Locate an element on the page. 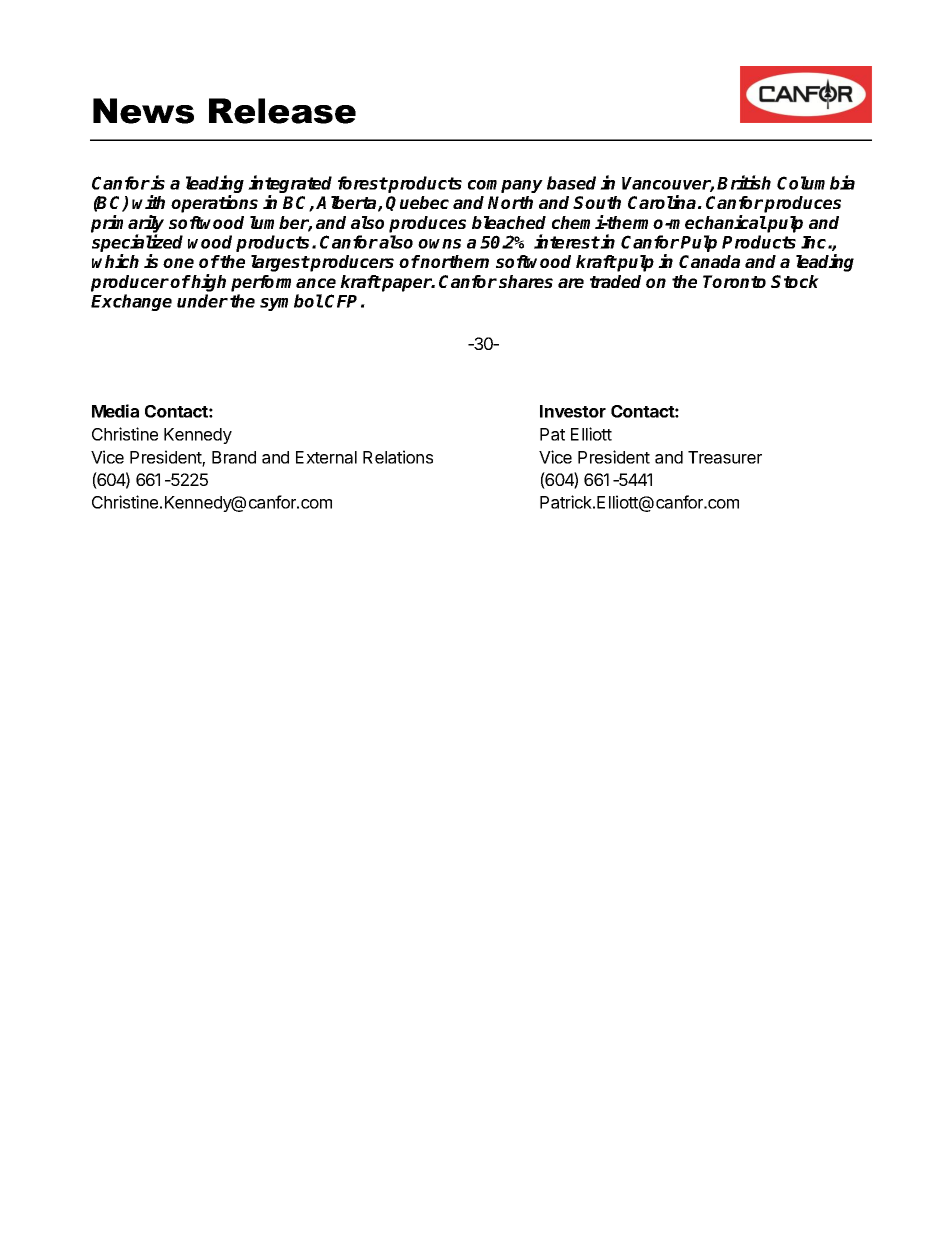 The width and height of the image is (952, 1233). Brand is located at coordinates (234, 457).
